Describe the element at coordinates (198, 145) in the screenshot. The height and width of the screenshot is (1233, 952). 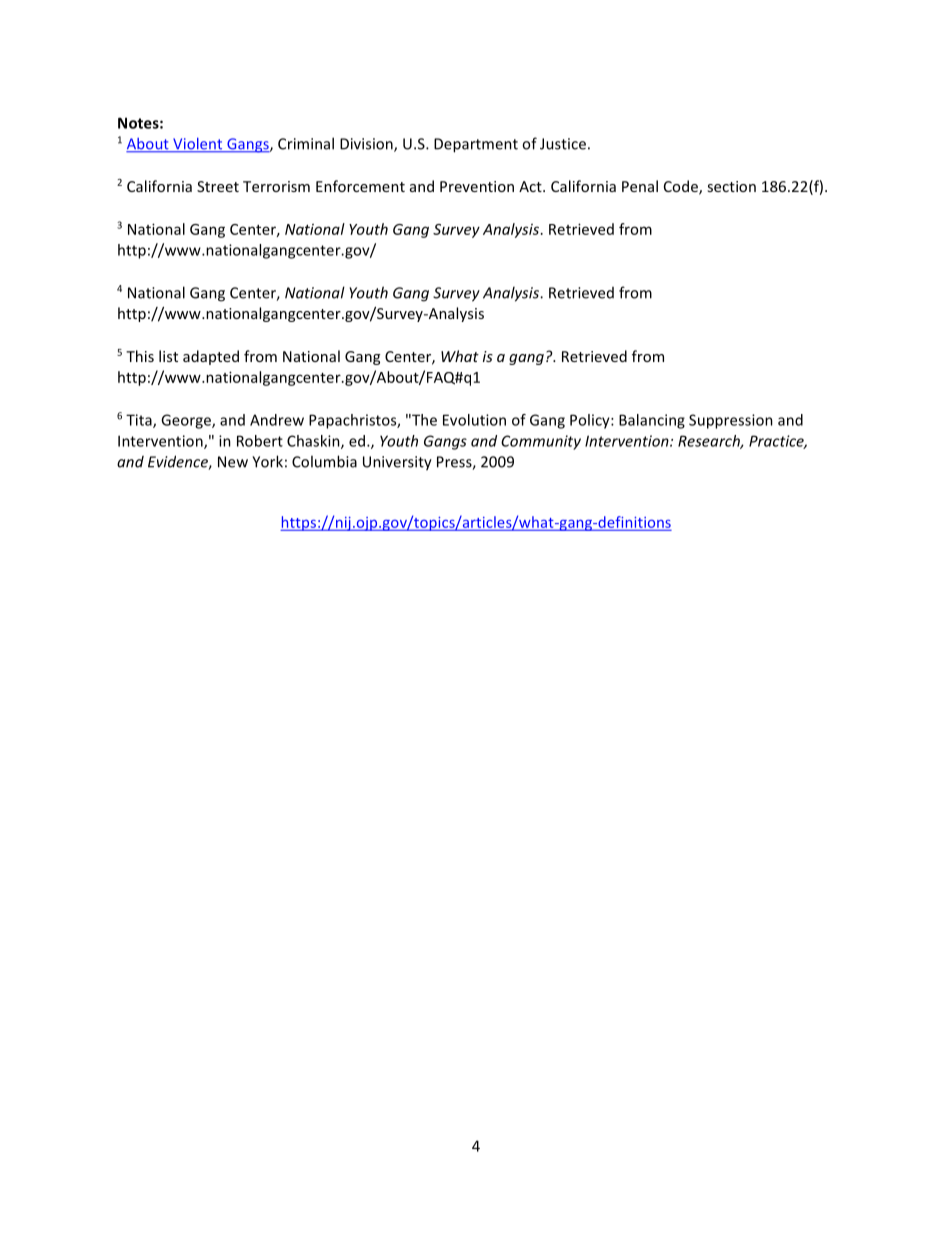
I see `Violent` at that location.
